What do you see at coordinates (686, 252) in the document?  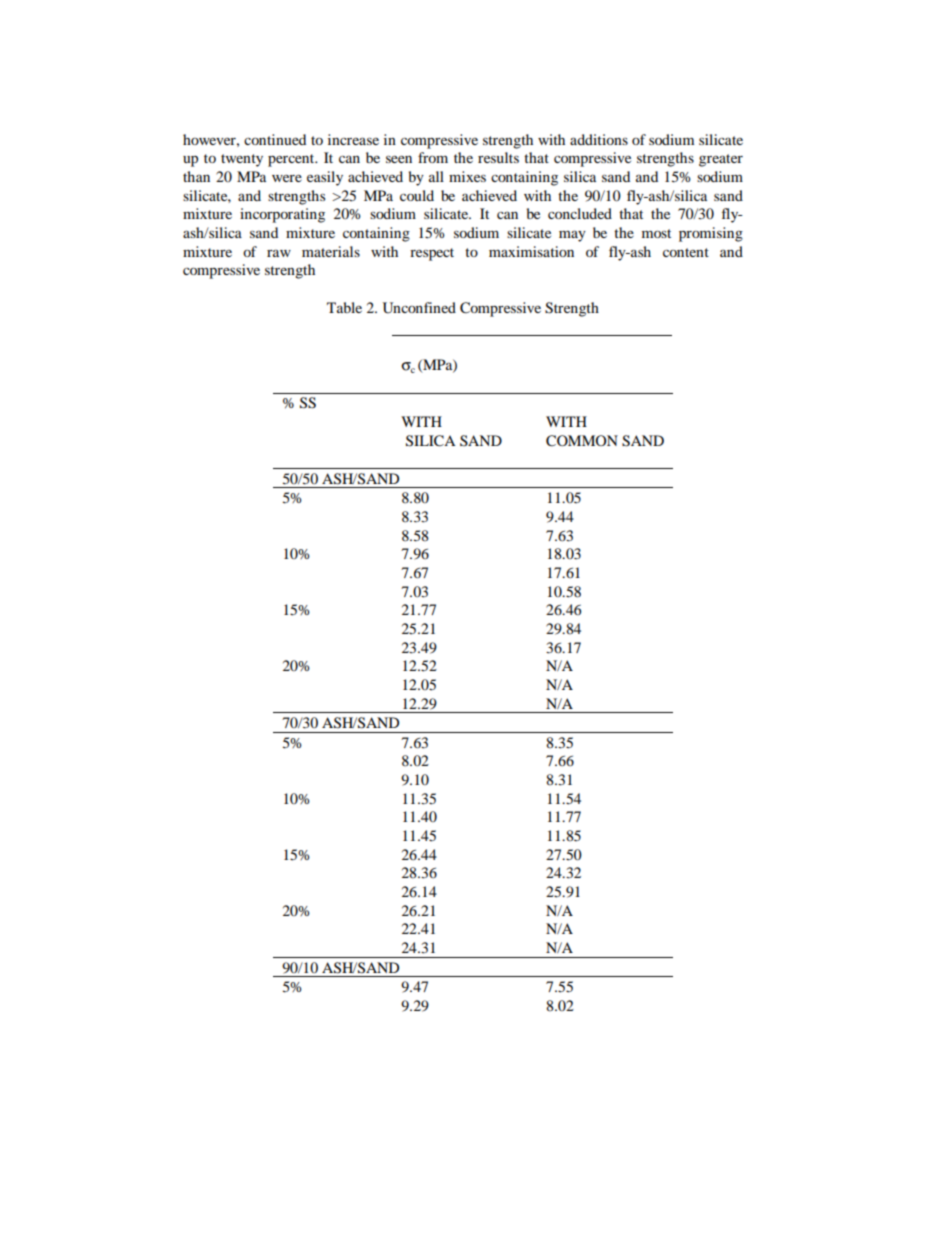 I see `content` at bounding box center [686, 252].
